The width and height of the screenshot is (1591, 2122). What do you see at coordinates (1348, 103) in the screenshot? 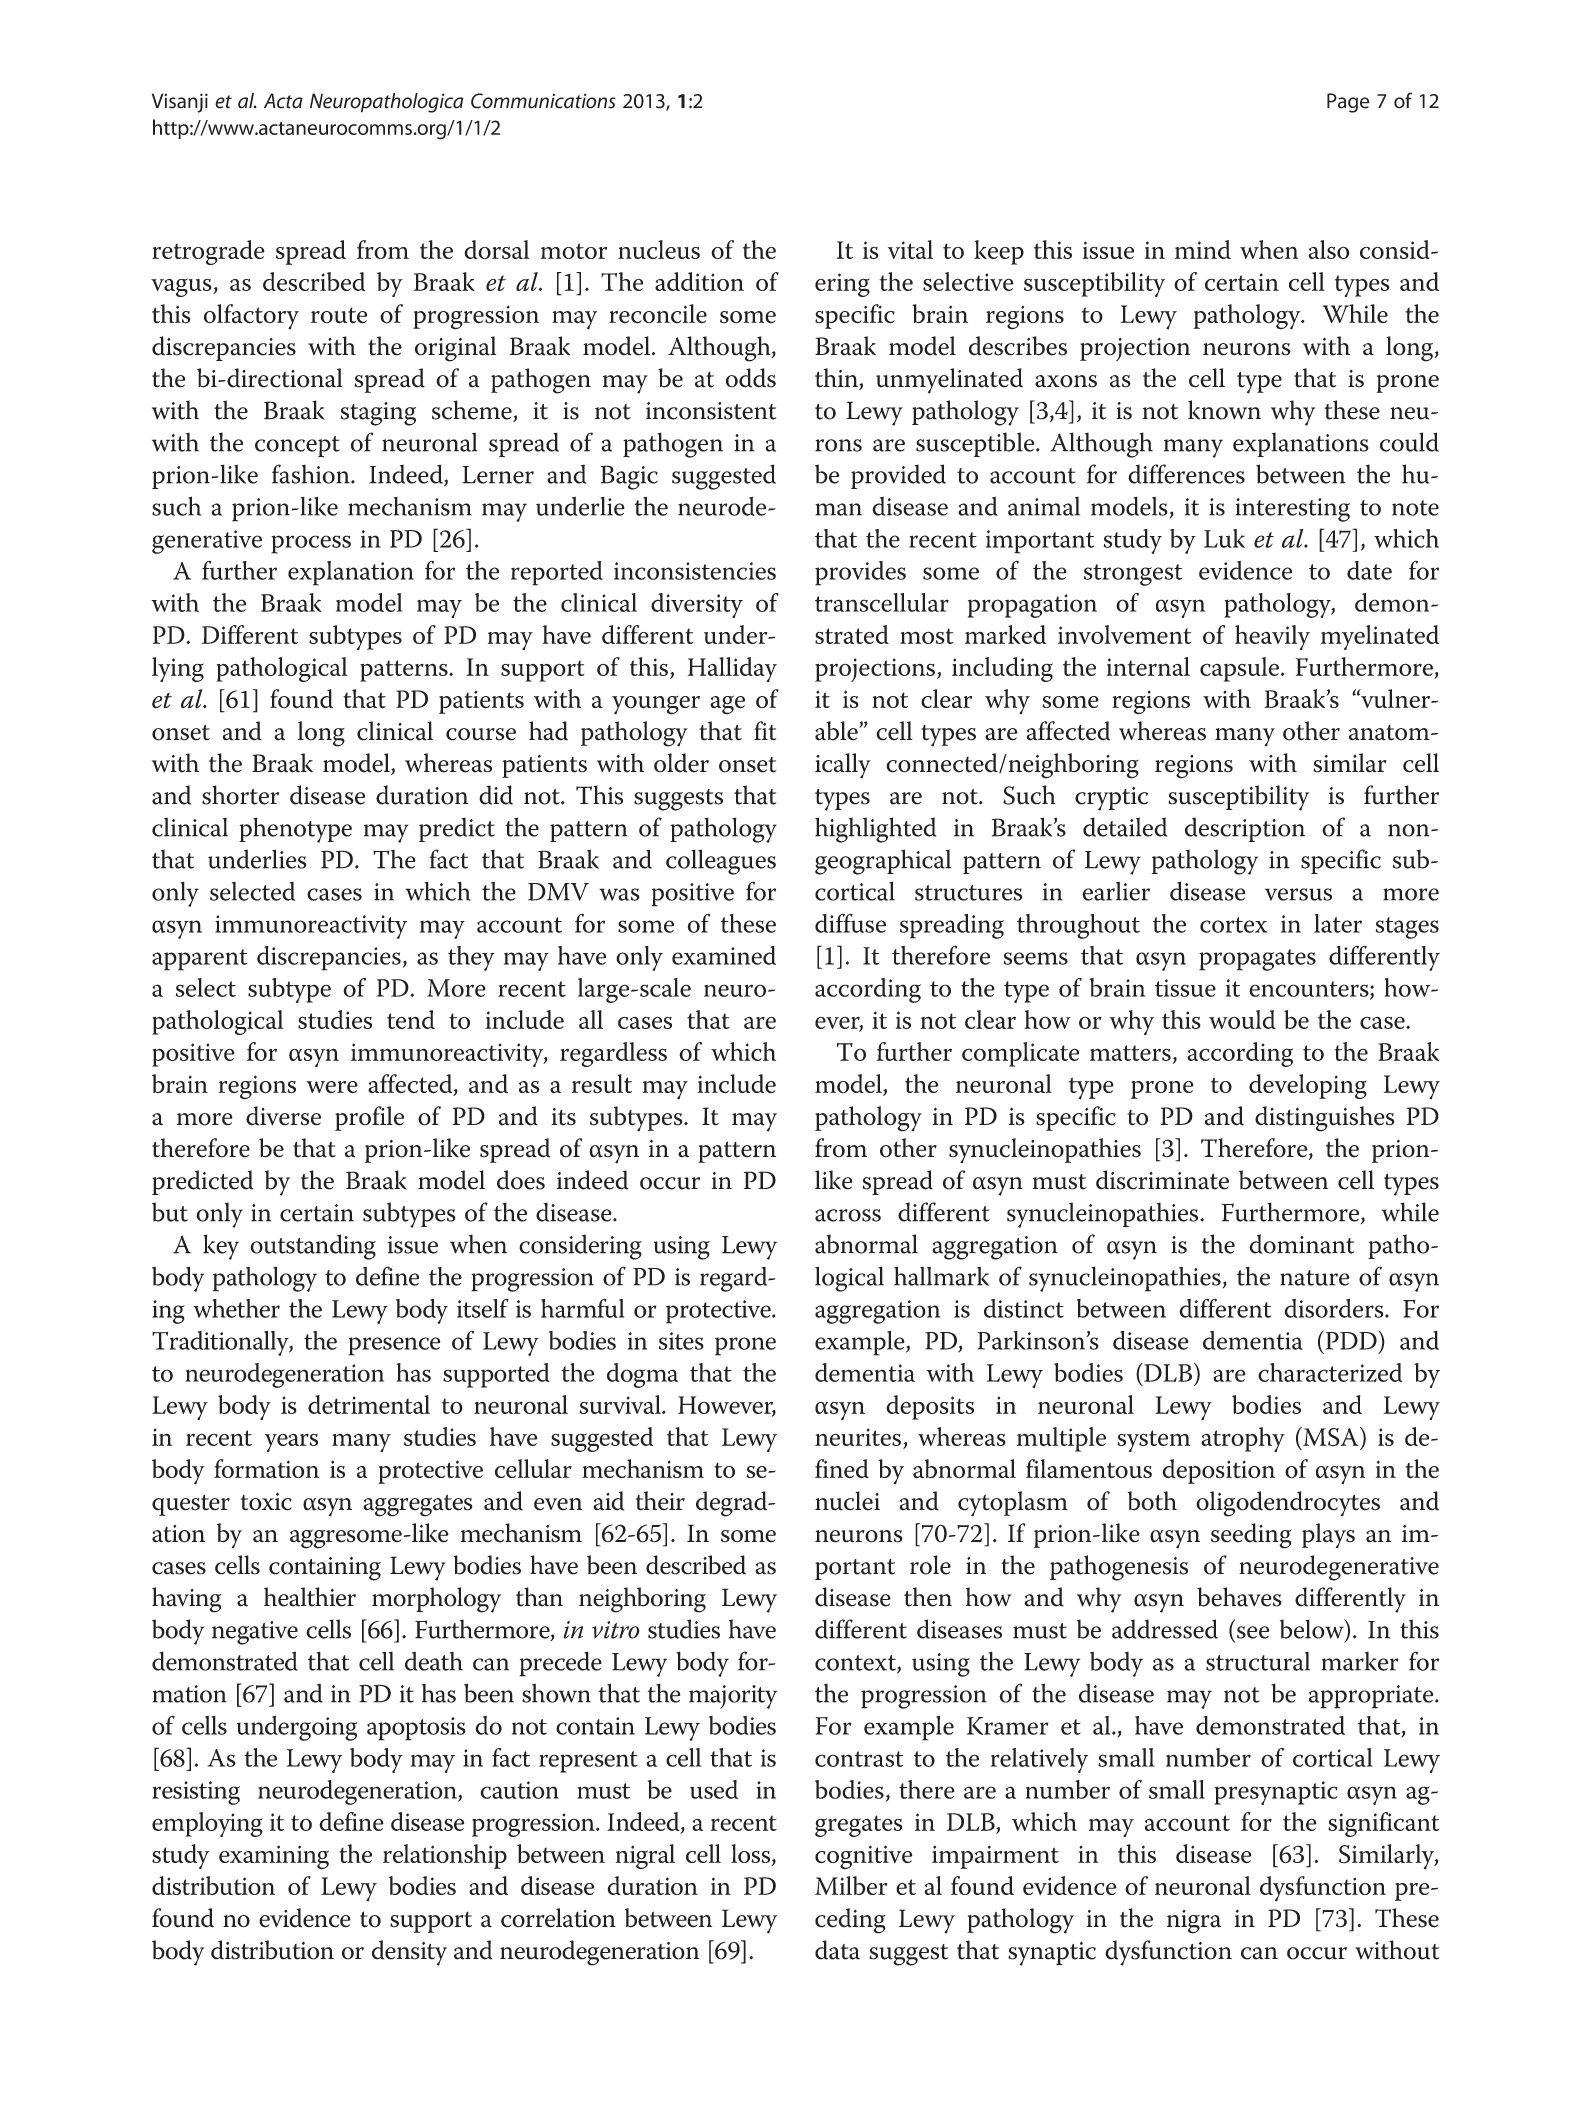
I see `Page` at bounding box center [1348, 103].
